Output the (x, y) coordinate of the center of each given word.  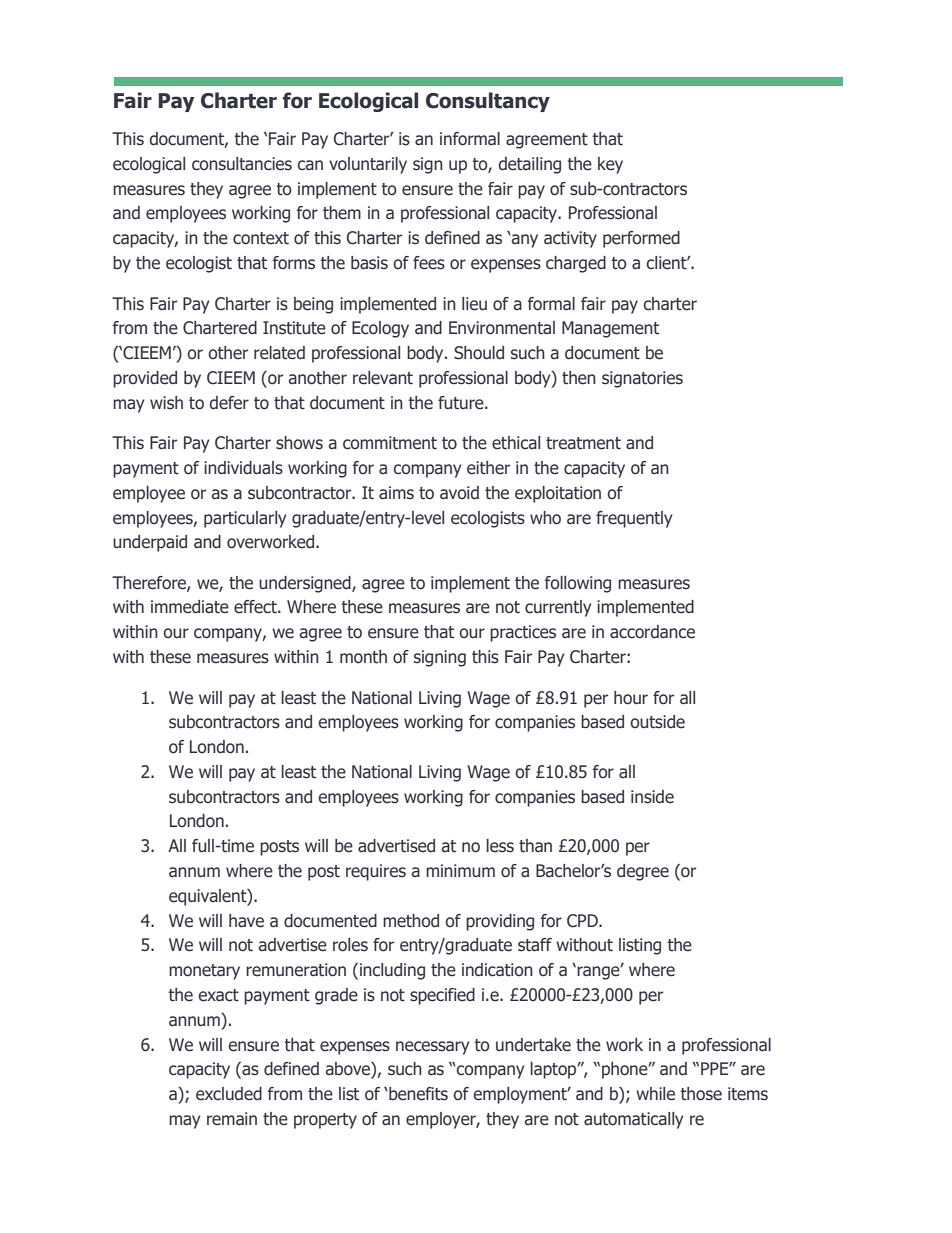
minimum (460, 870)
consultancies (242, 164)
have (246, 921)
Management (610, 329)
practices (523, 633)
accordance (652, 632)
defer (229, 403)
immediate (190, 607)
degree (643, 872)
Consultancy (488, 102)
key (610, 165)
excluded (229, 1094)
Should (479, 353)
